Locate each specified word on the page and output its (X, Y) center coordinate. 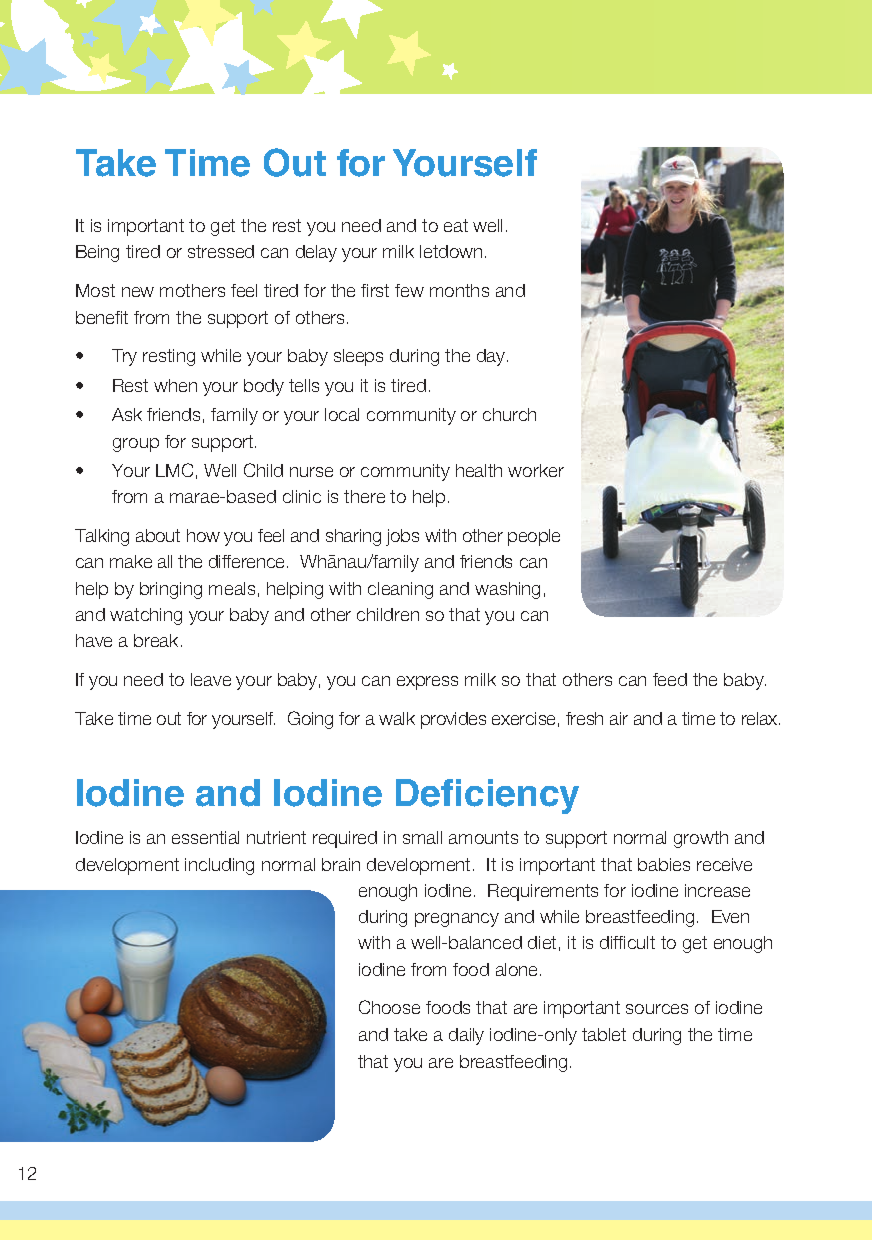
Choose (389, 1007)
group (136, 445)
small (422, 837)
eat (456, 225)
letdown (451, 251)
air (619, 718)
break (158, 640)
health (479, 470)
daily (466, 1036)
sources (657, 1009)
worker (536, 470)
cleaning (400, 590)
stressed (221, 251)
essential (205, 837)
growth (701, 839)
